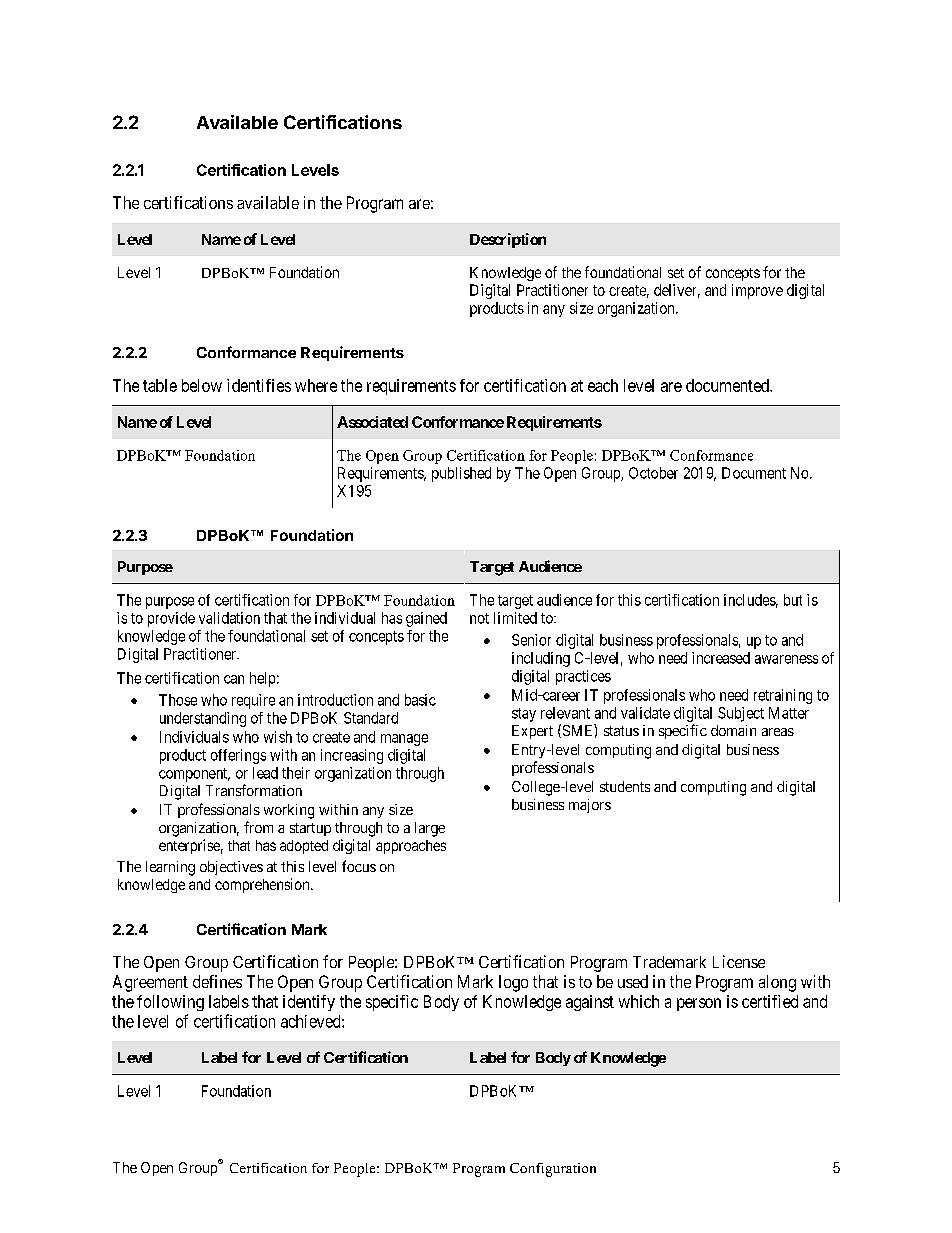 This page has width=952, height=1233. I want to click on following, so click(170, 1003).
